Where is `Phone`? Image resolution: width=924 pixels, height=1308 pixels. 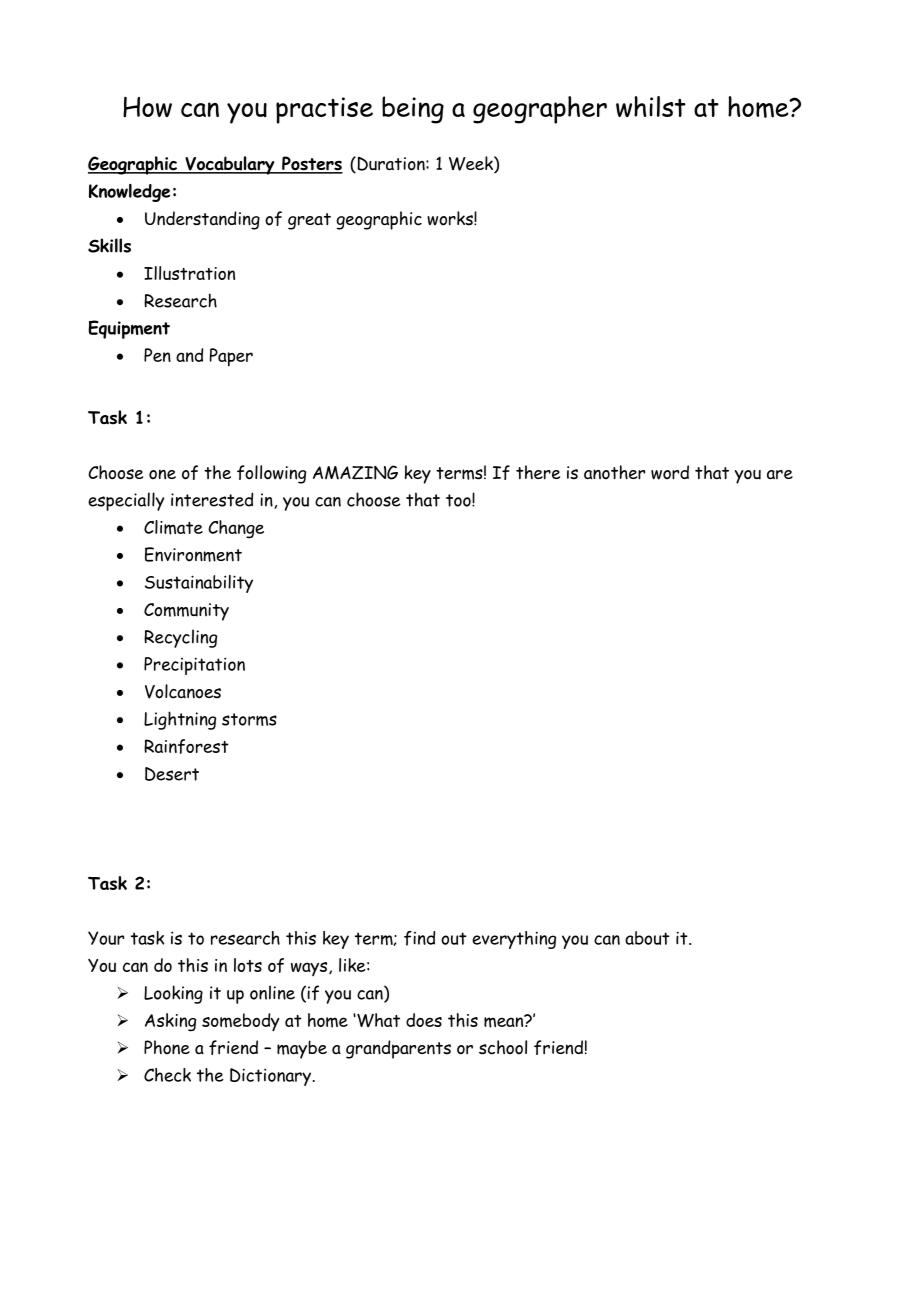
Phone is located at coordinates (167, 1047).
